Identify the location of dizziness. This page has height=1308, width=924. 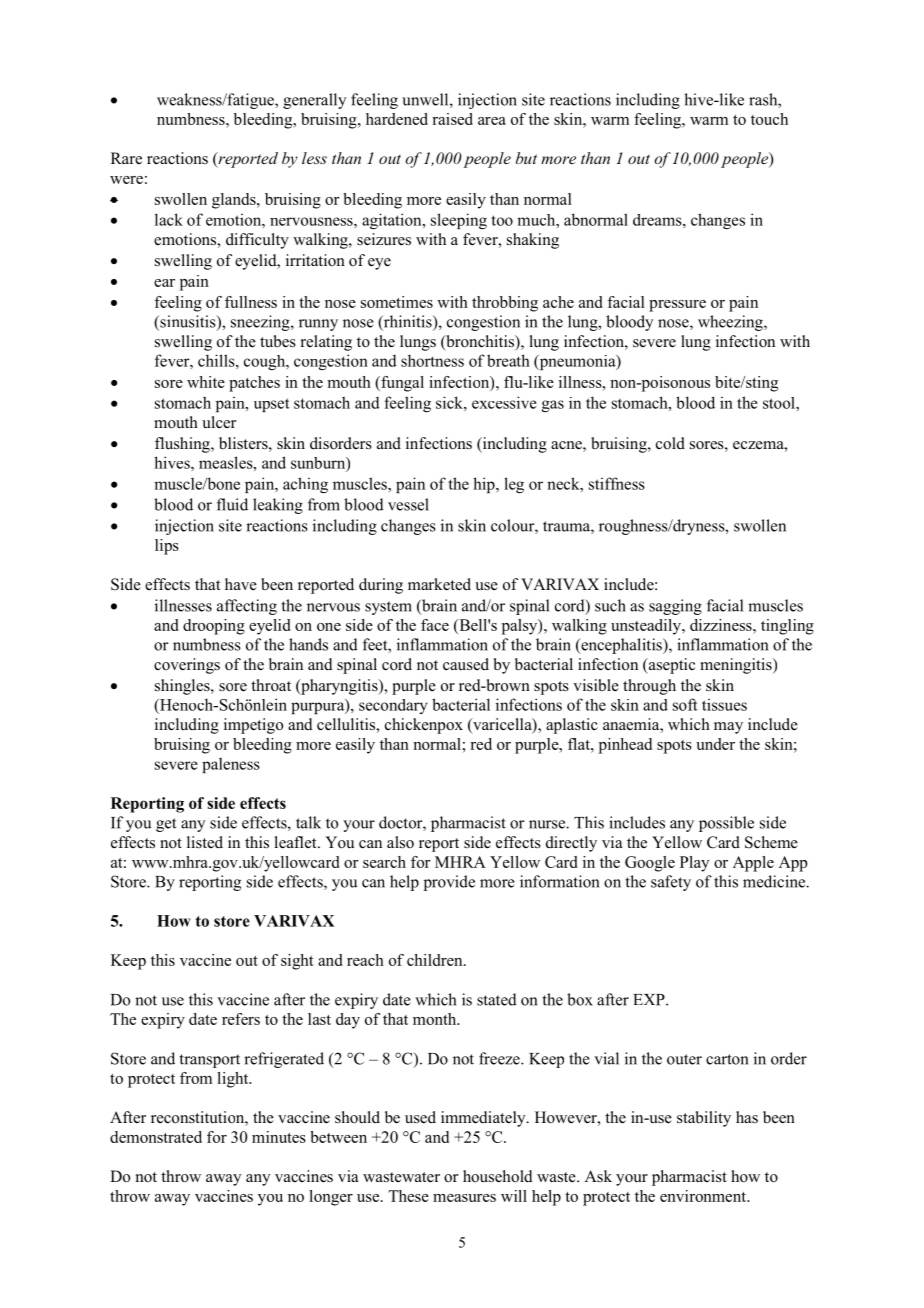
(722, 625).
